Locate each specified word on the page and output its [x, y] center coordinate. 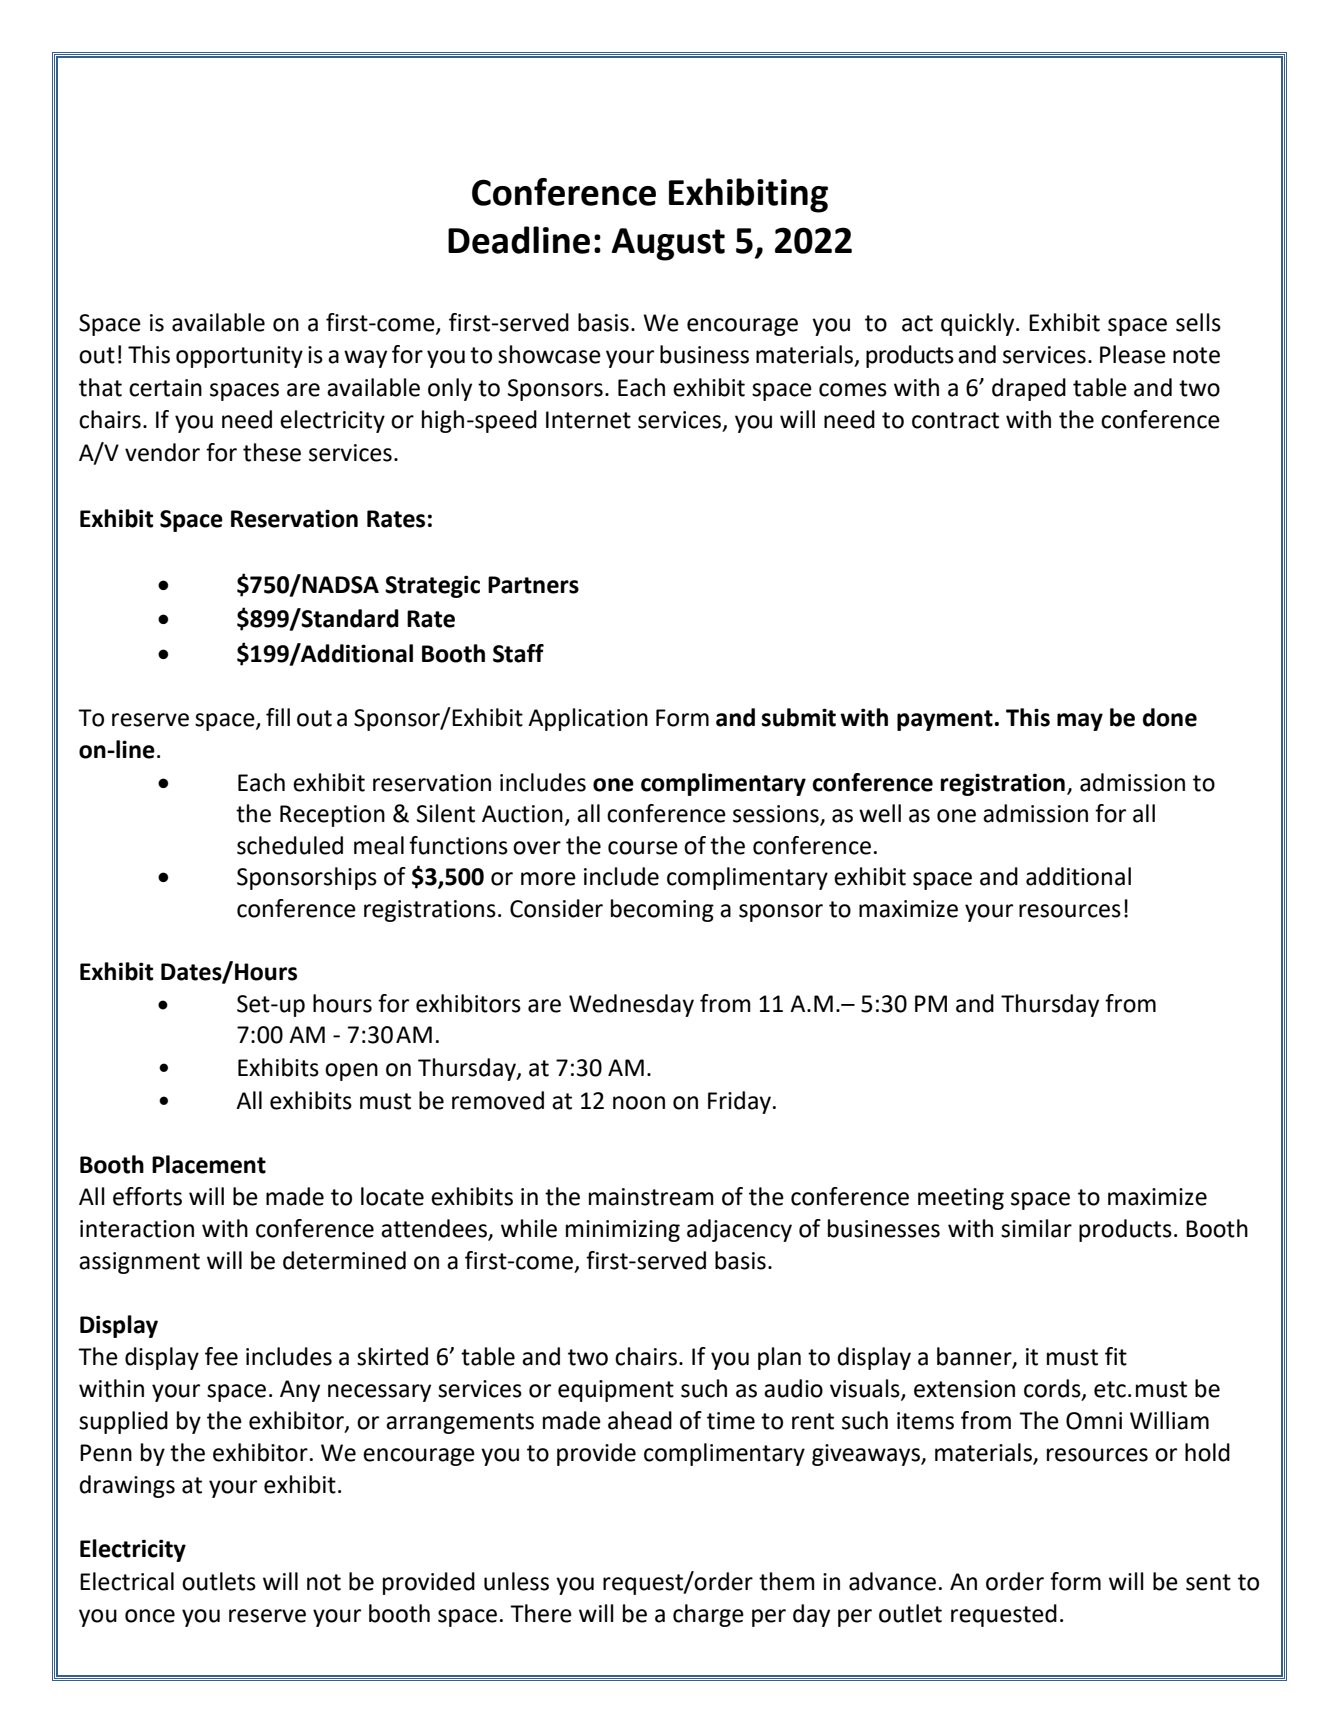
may [1080, 722]
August [668, 244]
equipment [616, 1391]
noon [639, 1103]
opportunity [239, 357]
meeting [961, 1199]
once [150, 1616]
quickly [979, 324]
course [643, 848]
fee [221, 1356]
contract [955, 420]
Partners [533, 585]
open [351, 1072]
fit [1116, 1356]
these [272, 452]
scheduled [290, 845]
